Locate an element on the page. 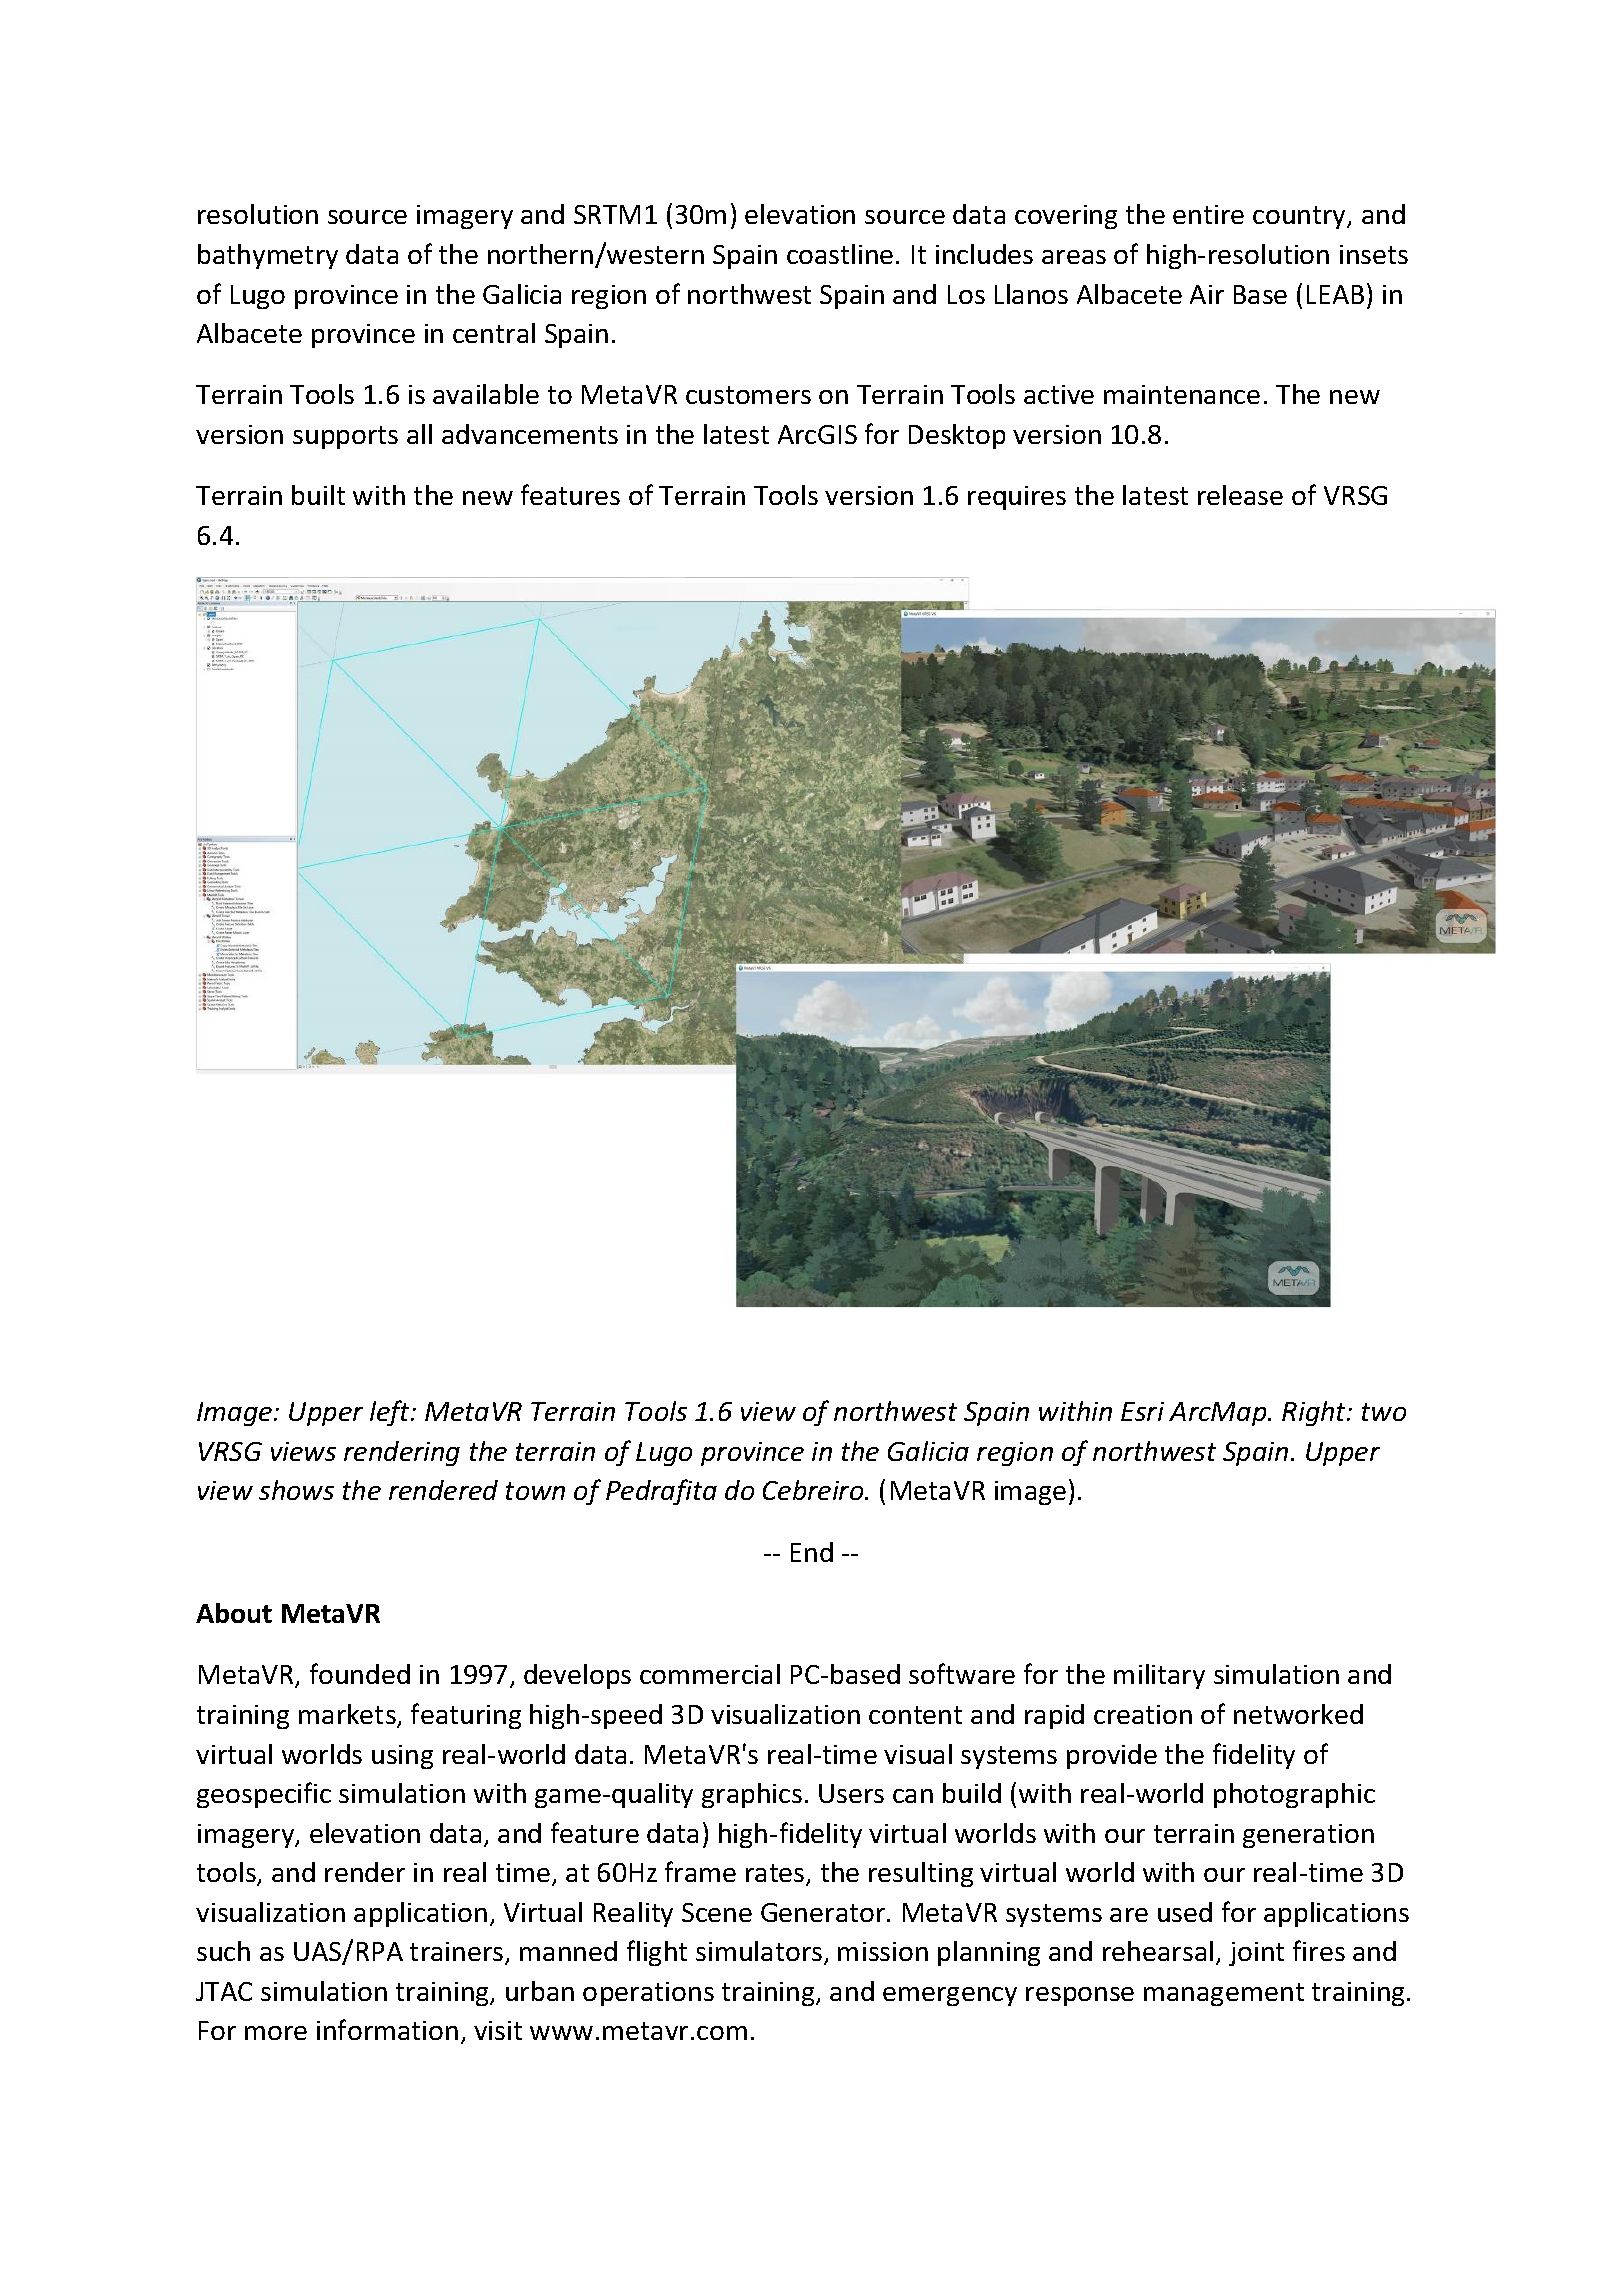 Image resolution: width=1623 pixels, height=2296 pixels. Air is located at coordinates (1207, 294).
